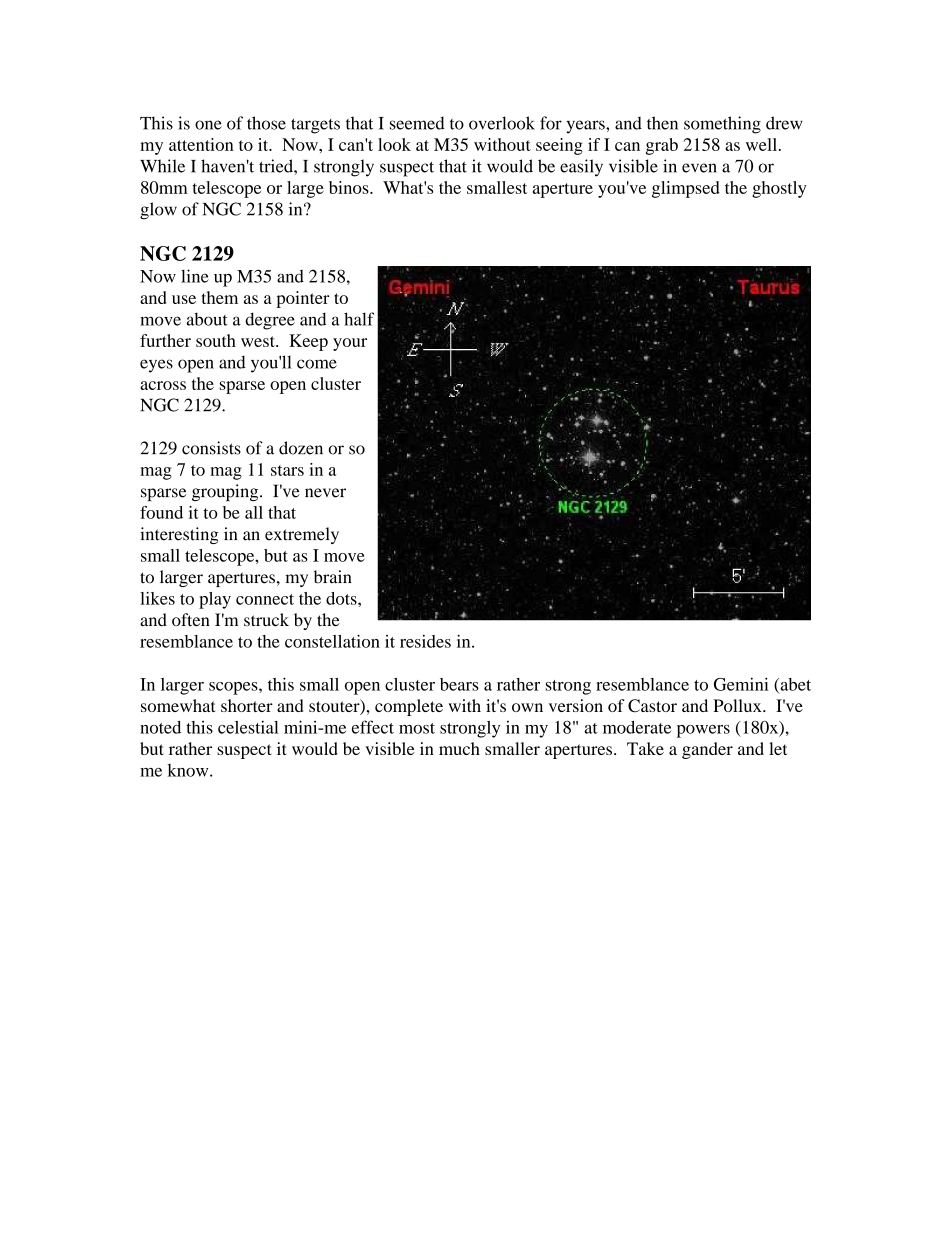 The width and height of the screenshot is (952, 1233). What do you see at coordinates (216, 340) in the screenshot?
I see `south` at bounding box center [216, 340].
